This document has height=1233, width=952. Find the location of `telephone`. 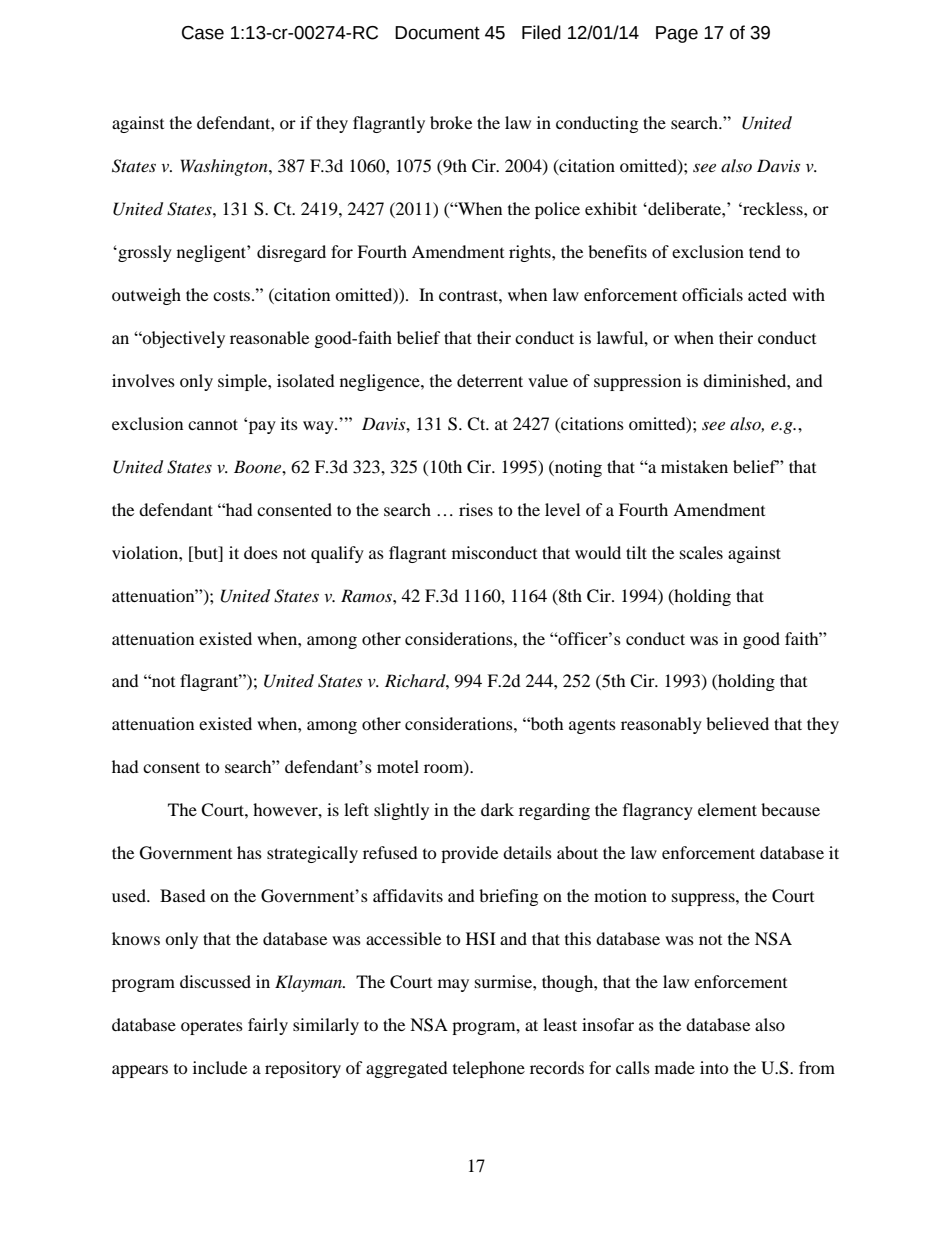

telephone is located at coordinates (489, 1069).
